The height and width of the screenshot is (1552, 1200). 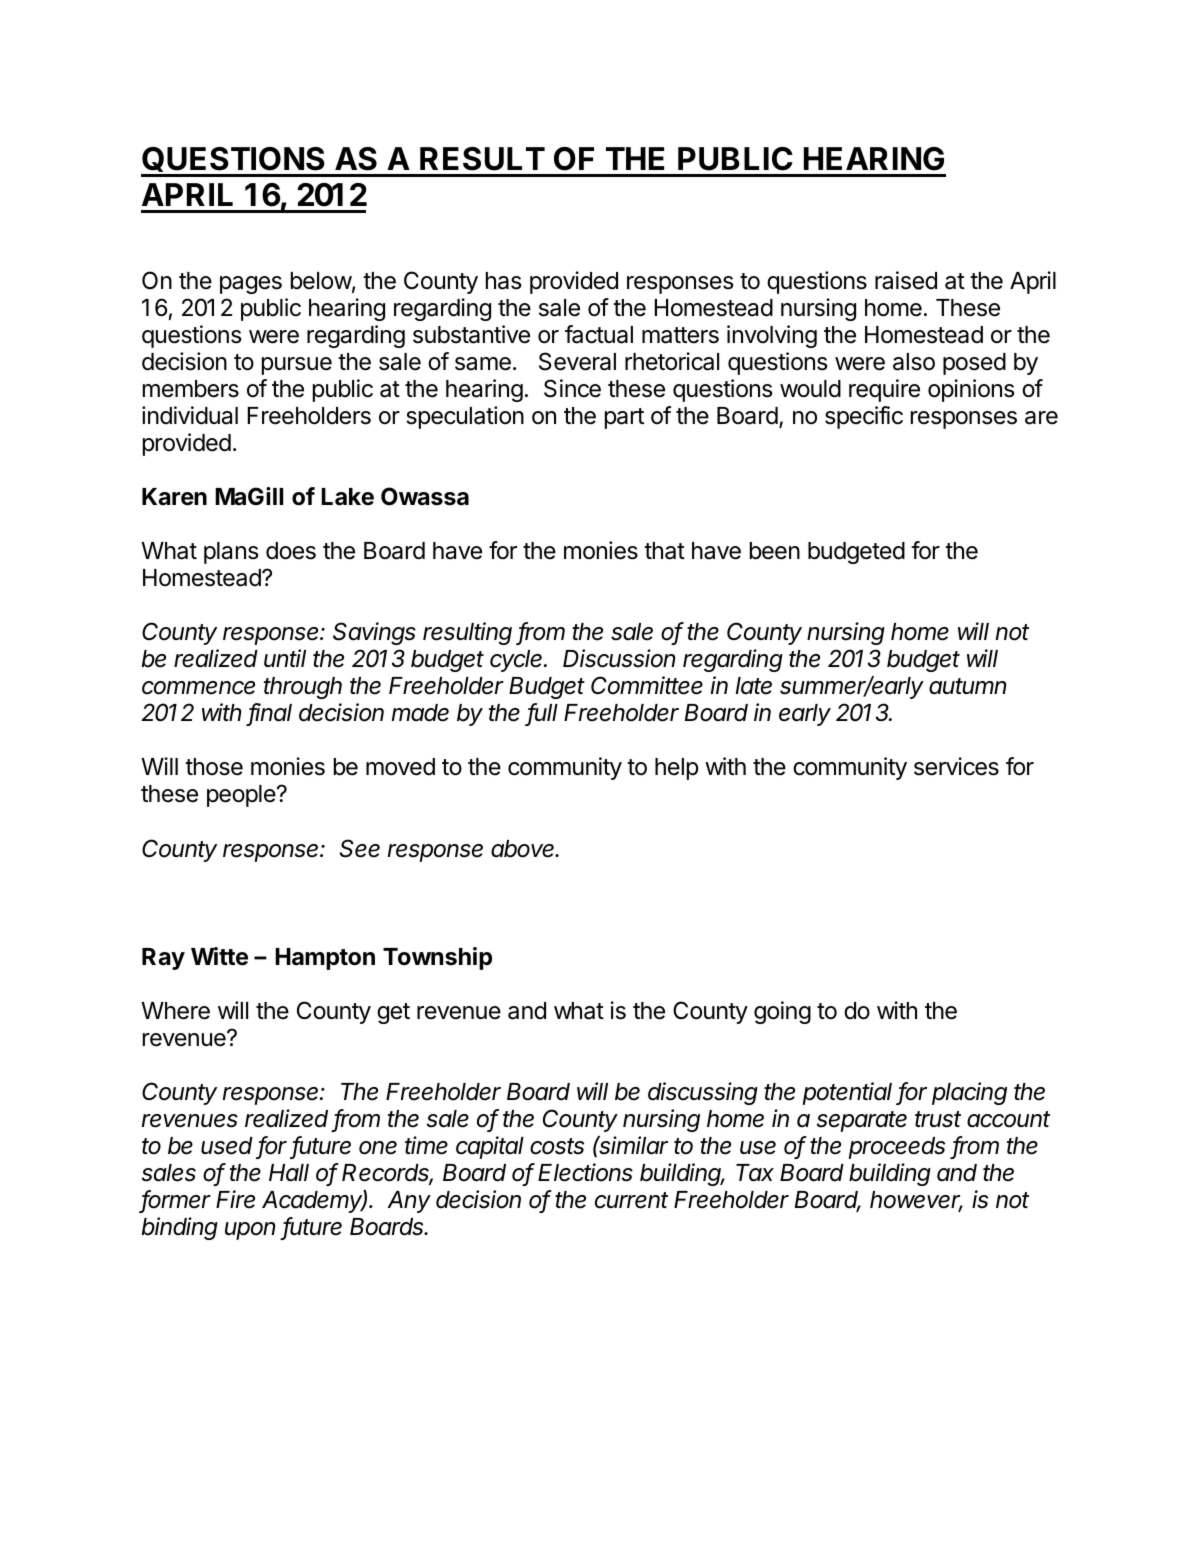 What do you see at coordinates (235, 1199) in the screenshot?
I see `Fire` at bounding box center [235, 1199].
